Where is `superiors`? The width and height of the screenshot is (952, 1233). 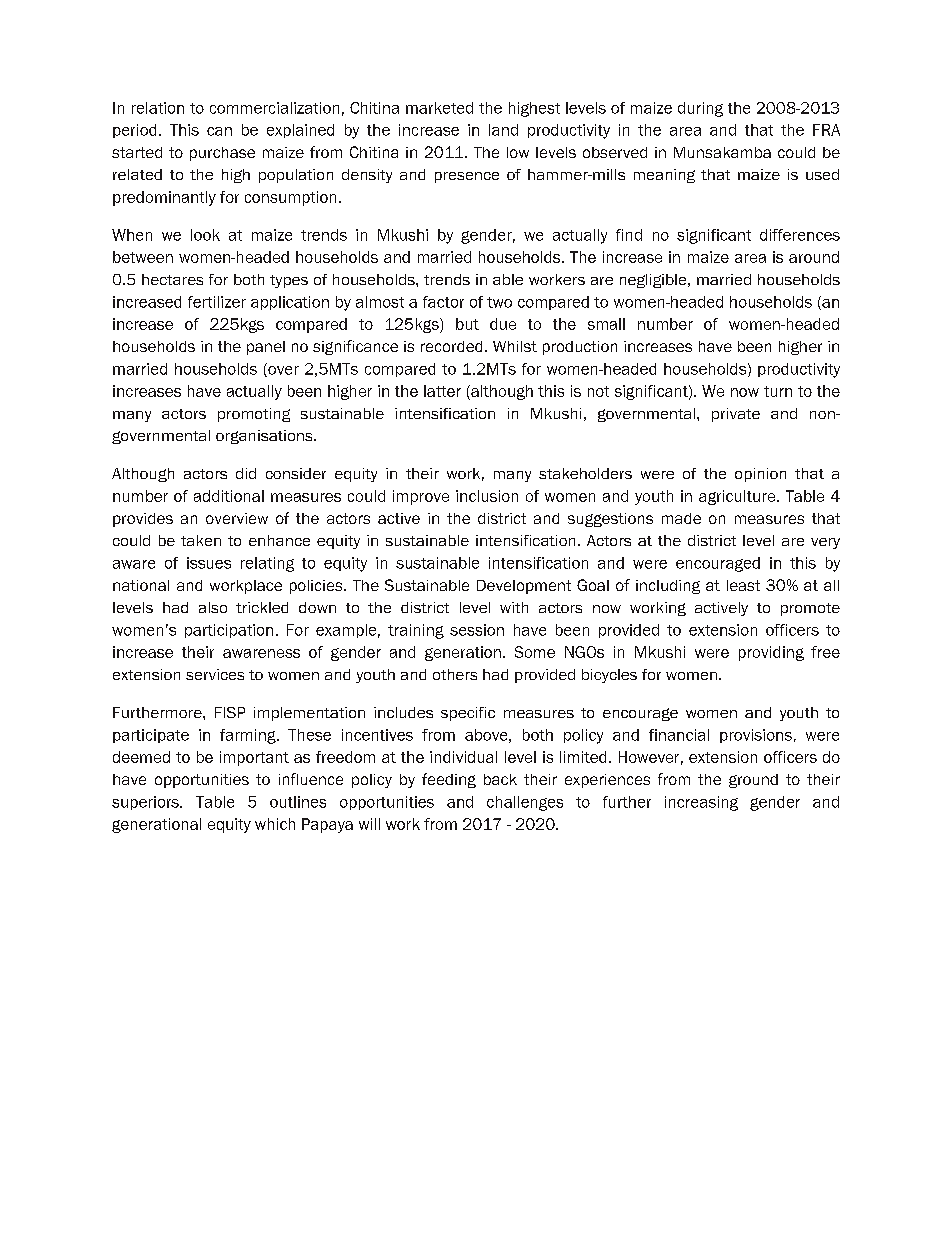
superiors is located at coordinates (146, 803).
